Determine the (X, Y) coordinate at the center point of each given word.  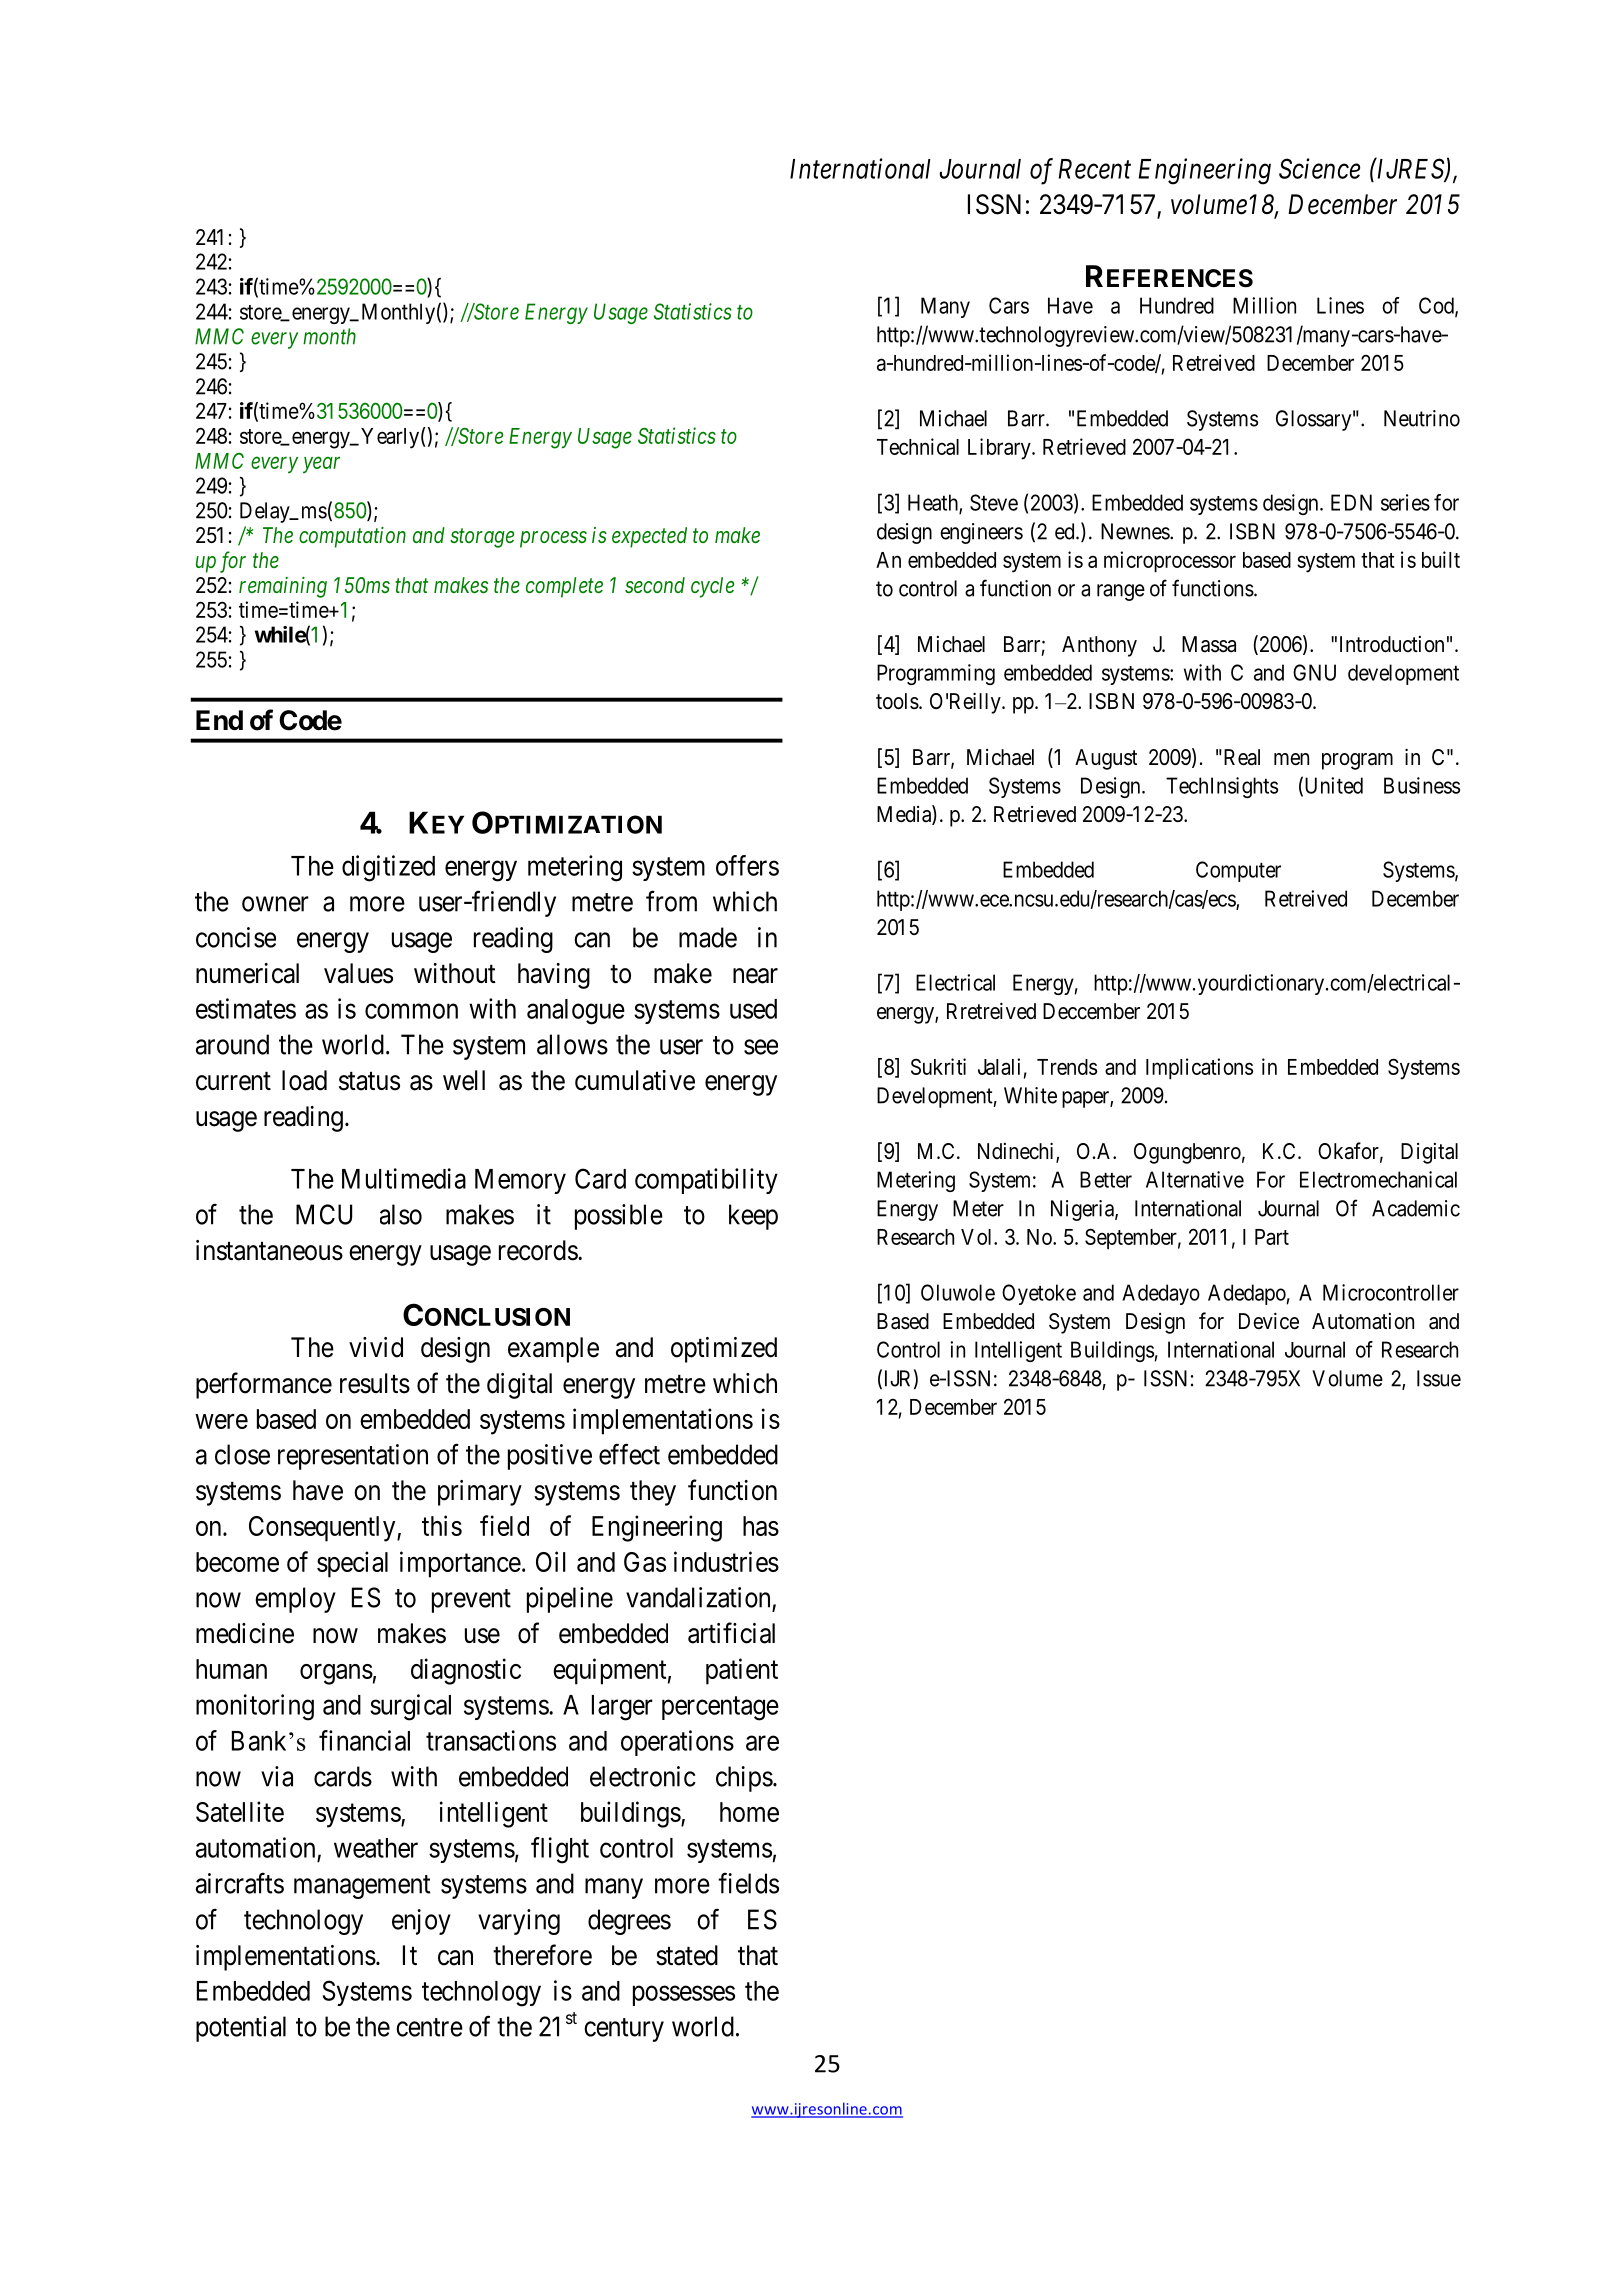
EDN (1351, 502)
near (755, 976)
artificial (731, 1633)
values (358, 973)
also (401, 1214)
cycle (712, 587)
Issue (1439, 1378)
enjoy (421, 1922)
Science (1320, 168)
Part (1272, 1237)
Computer (1238, 871)
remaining (283, 587)
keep (753, 1217)
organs (336, 1674)
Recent (1095, 169)
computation (352, 537)
